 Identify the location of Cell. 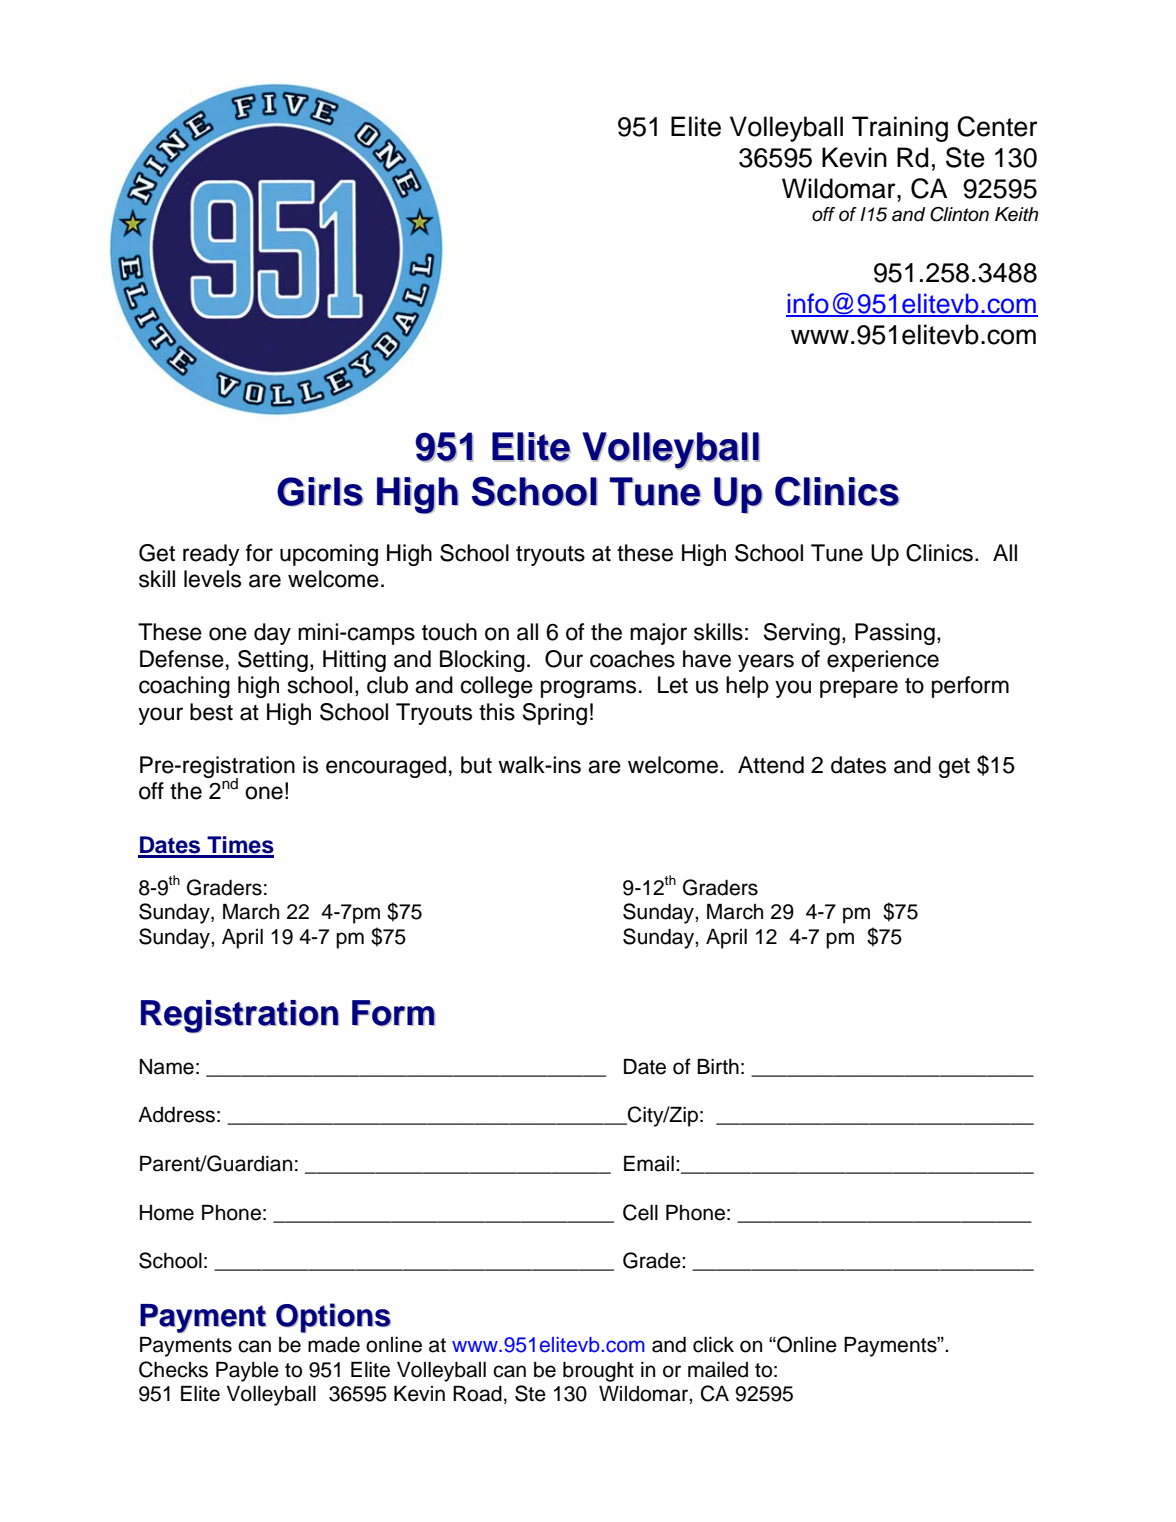
(640, 1212).
